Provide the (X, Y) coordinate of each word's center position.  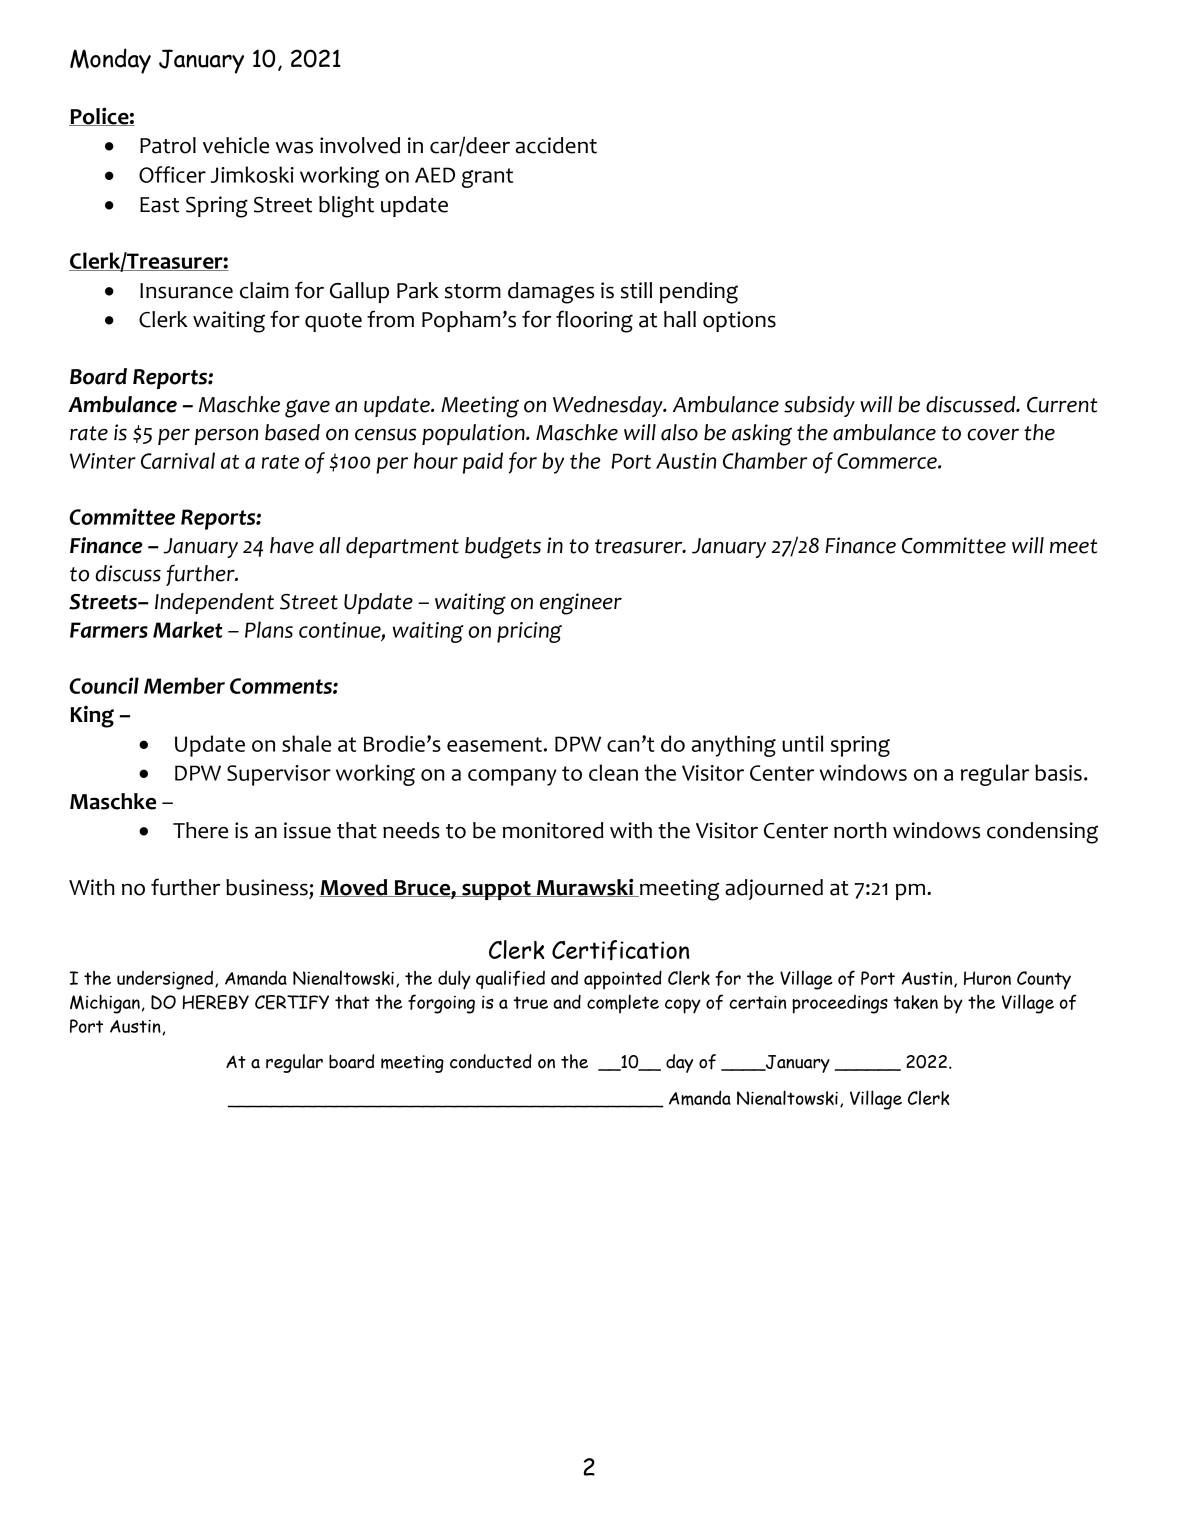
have (292, 545)
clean (613, 772)
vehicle (236, 145)
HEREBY (215, 1002)
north (860, 830)
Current (1062, 405)
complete (623, 1004)
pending (699, 293)
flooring (594, 321)
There (200, 830)
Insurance (186, 291)
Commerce (888, 461)
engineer (581, 604)
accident (556, 145)
